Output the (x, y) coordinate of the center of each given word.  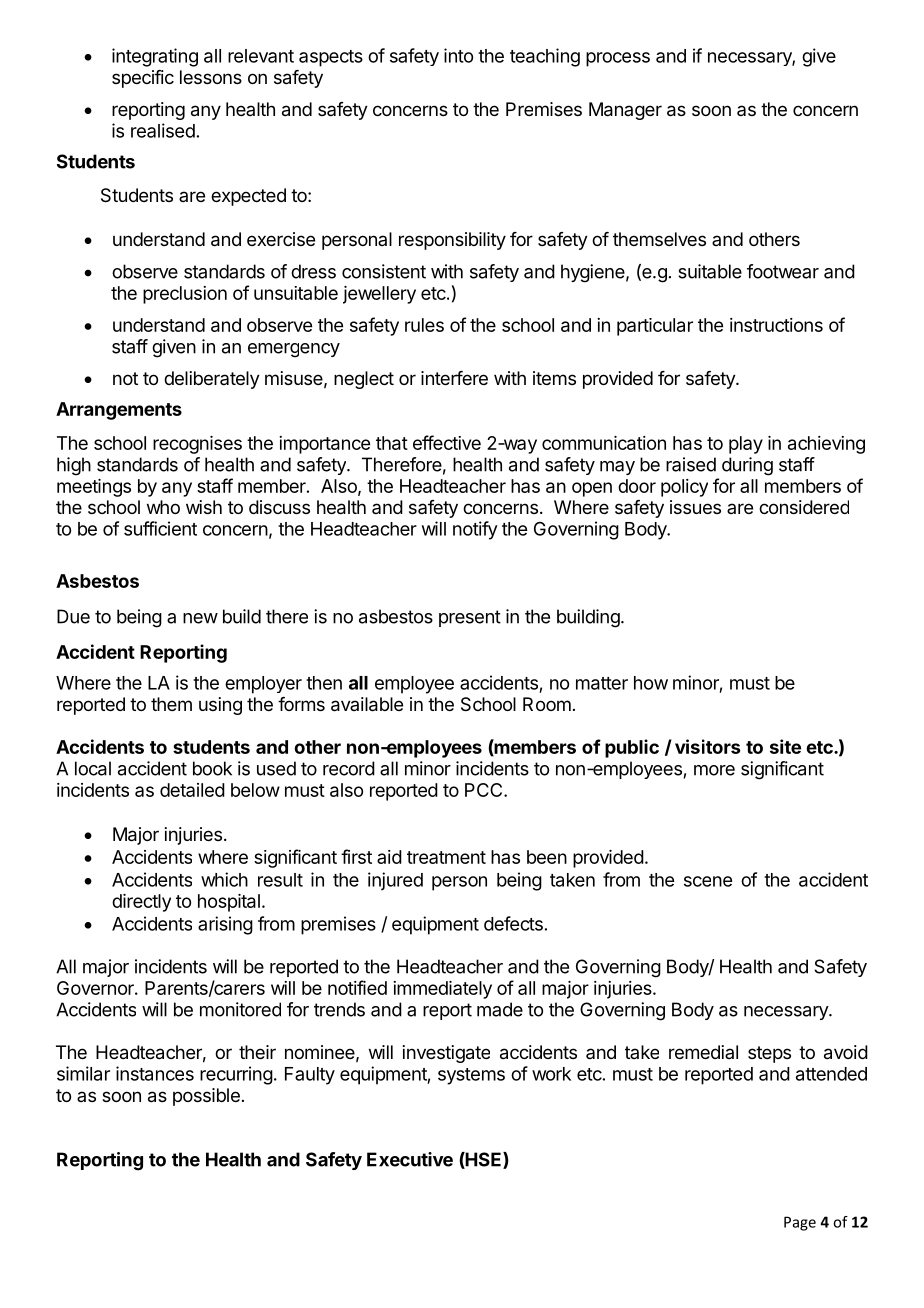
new (200, 618)
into (458, 55)
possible (206, 1097)
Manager (625, 111)
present (470, 618)
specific (143, 79)
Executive (410, 1159)
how (651, 683)
